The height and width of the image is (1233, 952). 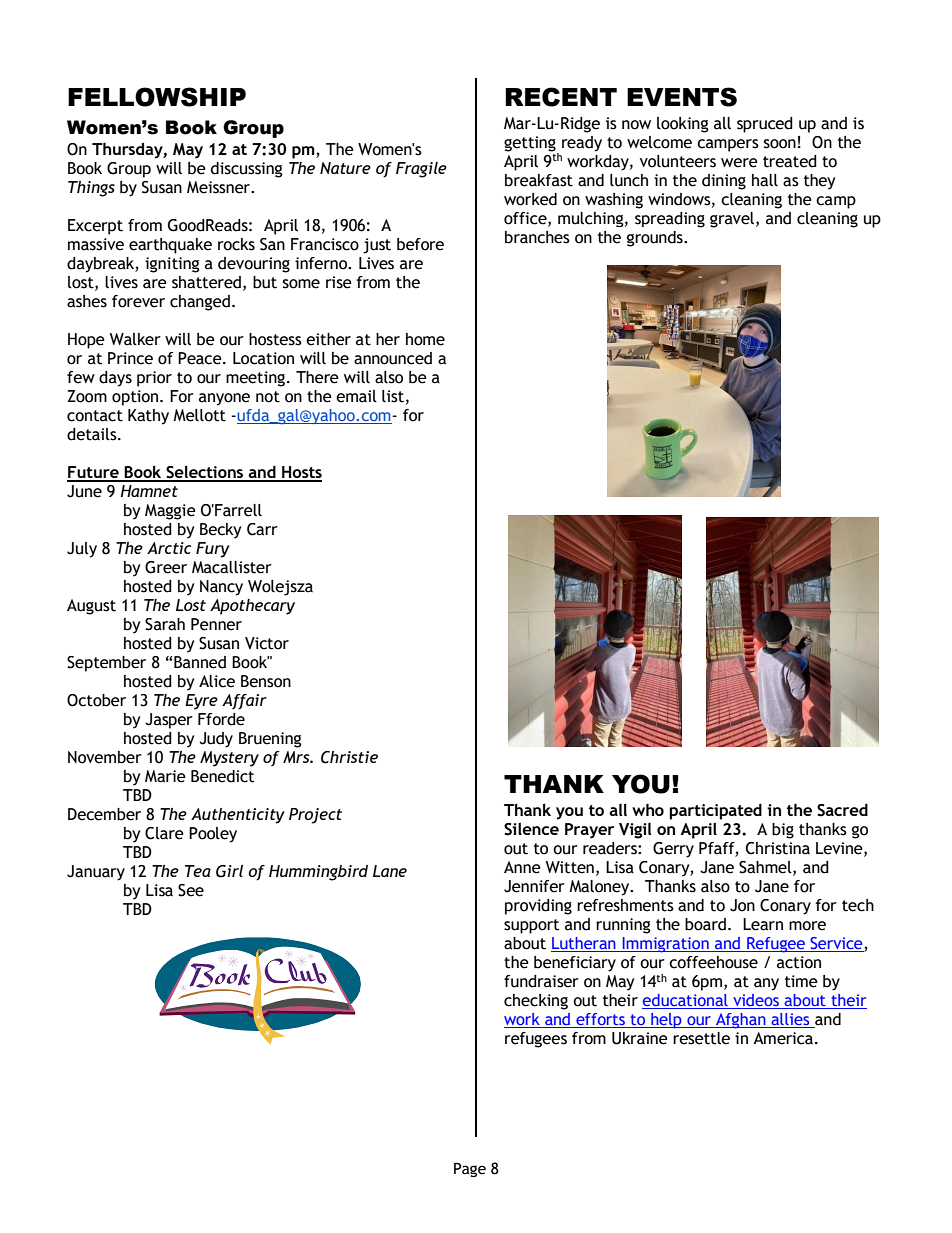 What do you see at coordinates (157, 97) in the image?
I see `FELLOWSHIP` at bounding box center [157, 97].
